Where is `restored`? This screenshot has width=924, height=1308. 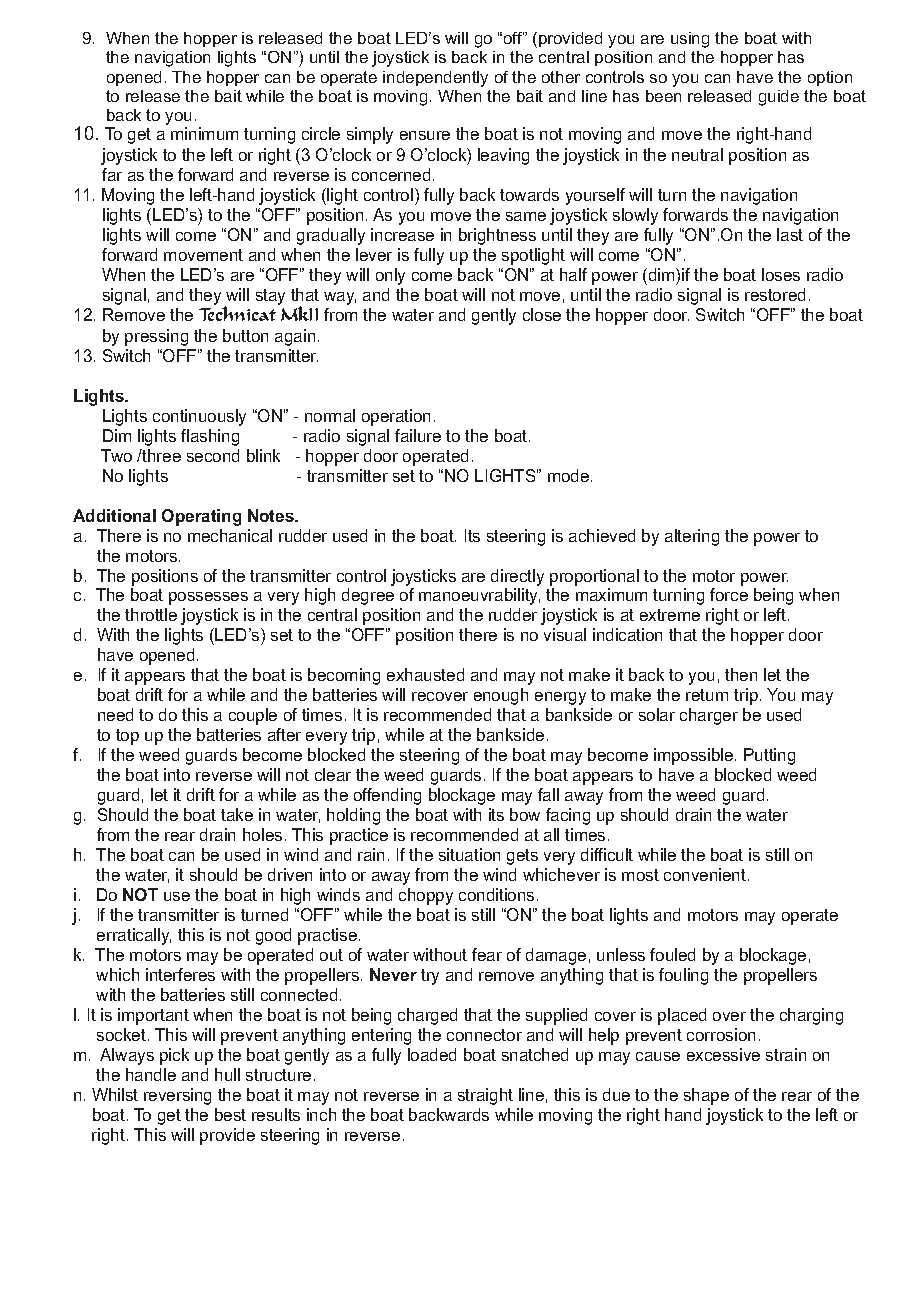
restored is located at coordinates (775, 294).
